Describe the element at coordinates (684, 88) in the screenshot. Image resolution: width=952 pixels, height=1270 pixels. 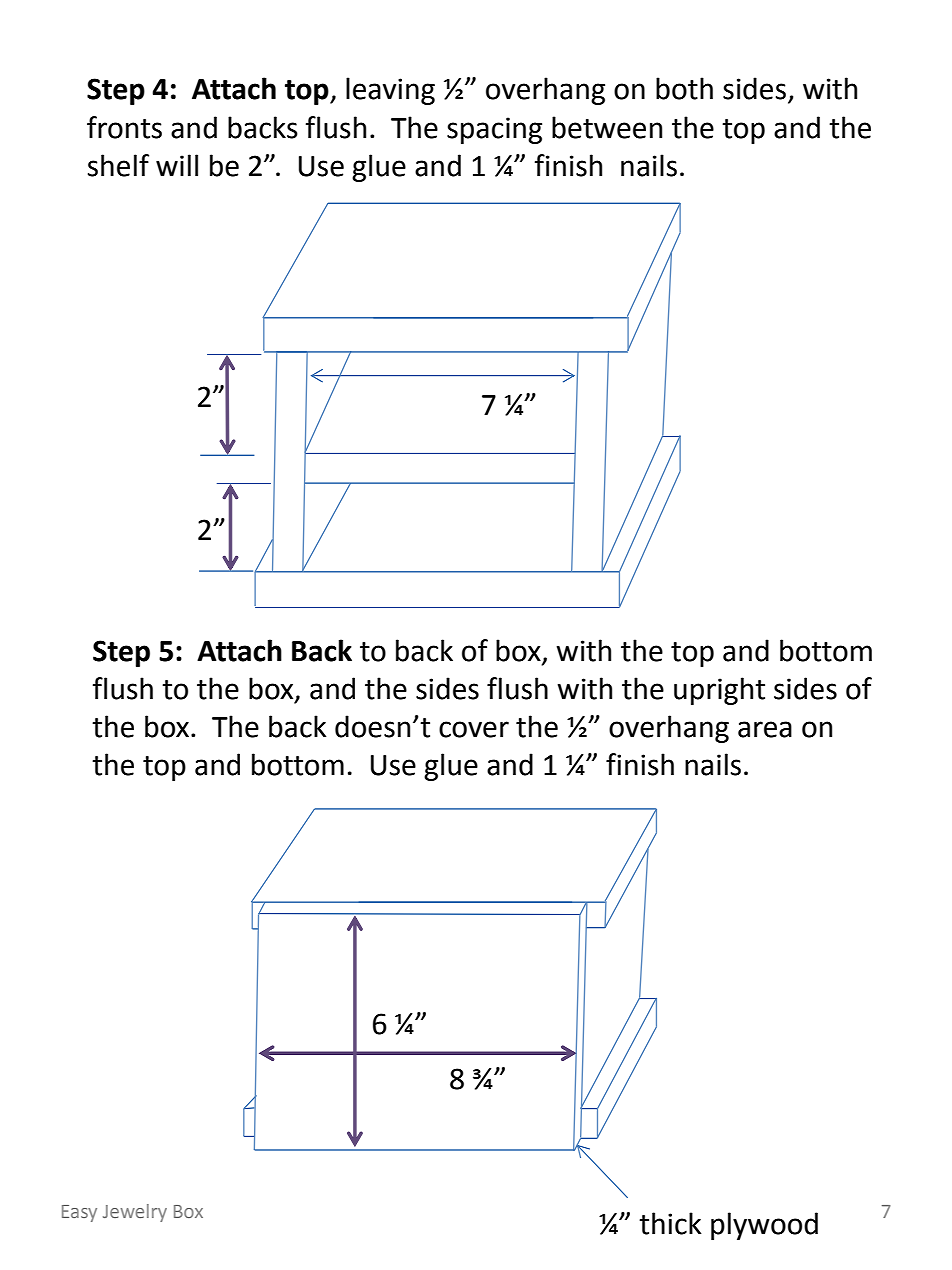
I see `both` at that location.
